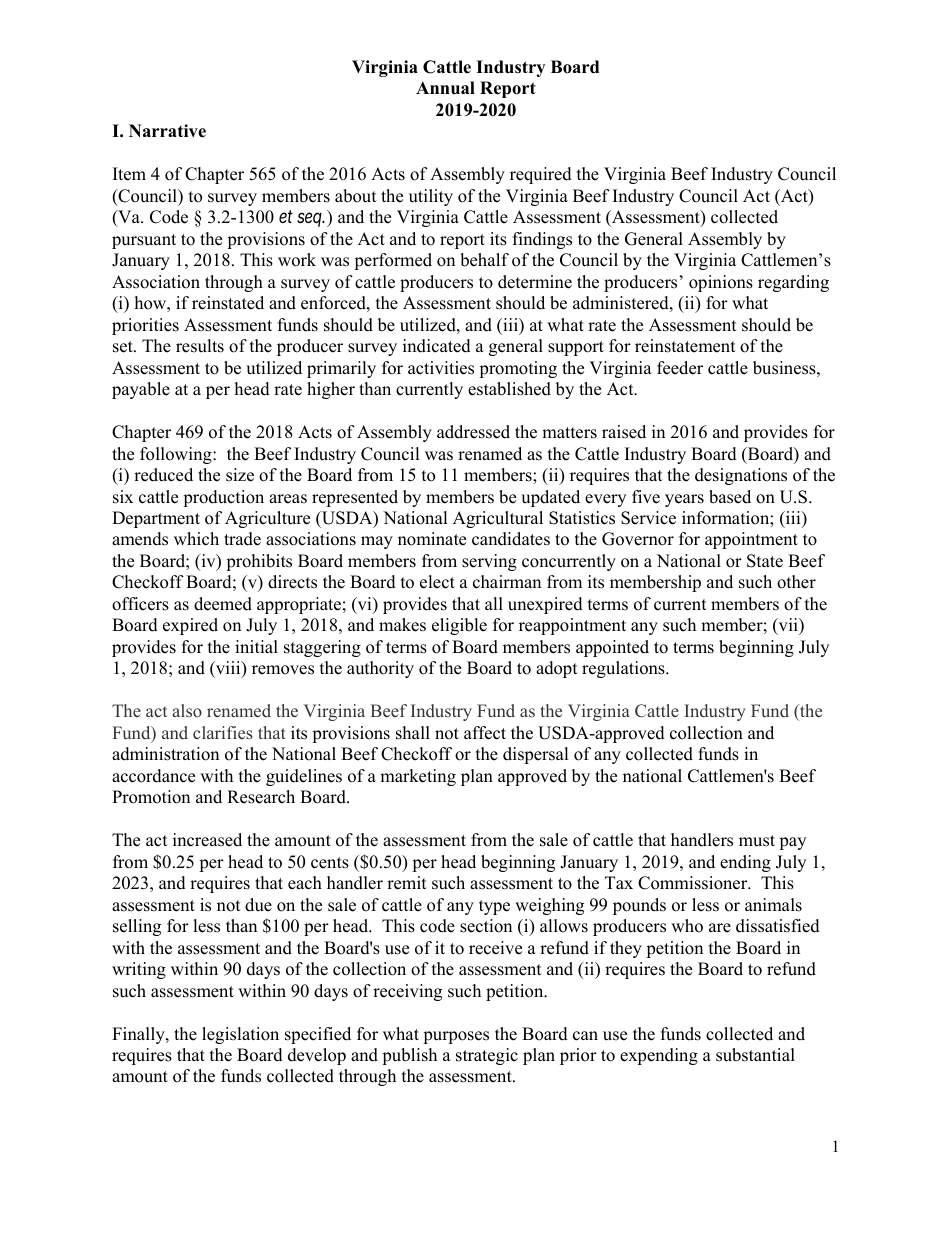 This image has width=952, height=1233. What do you see at coordinates (240, 1035) in the image?
I see `legislation` at bounding box center [240, 1035].
